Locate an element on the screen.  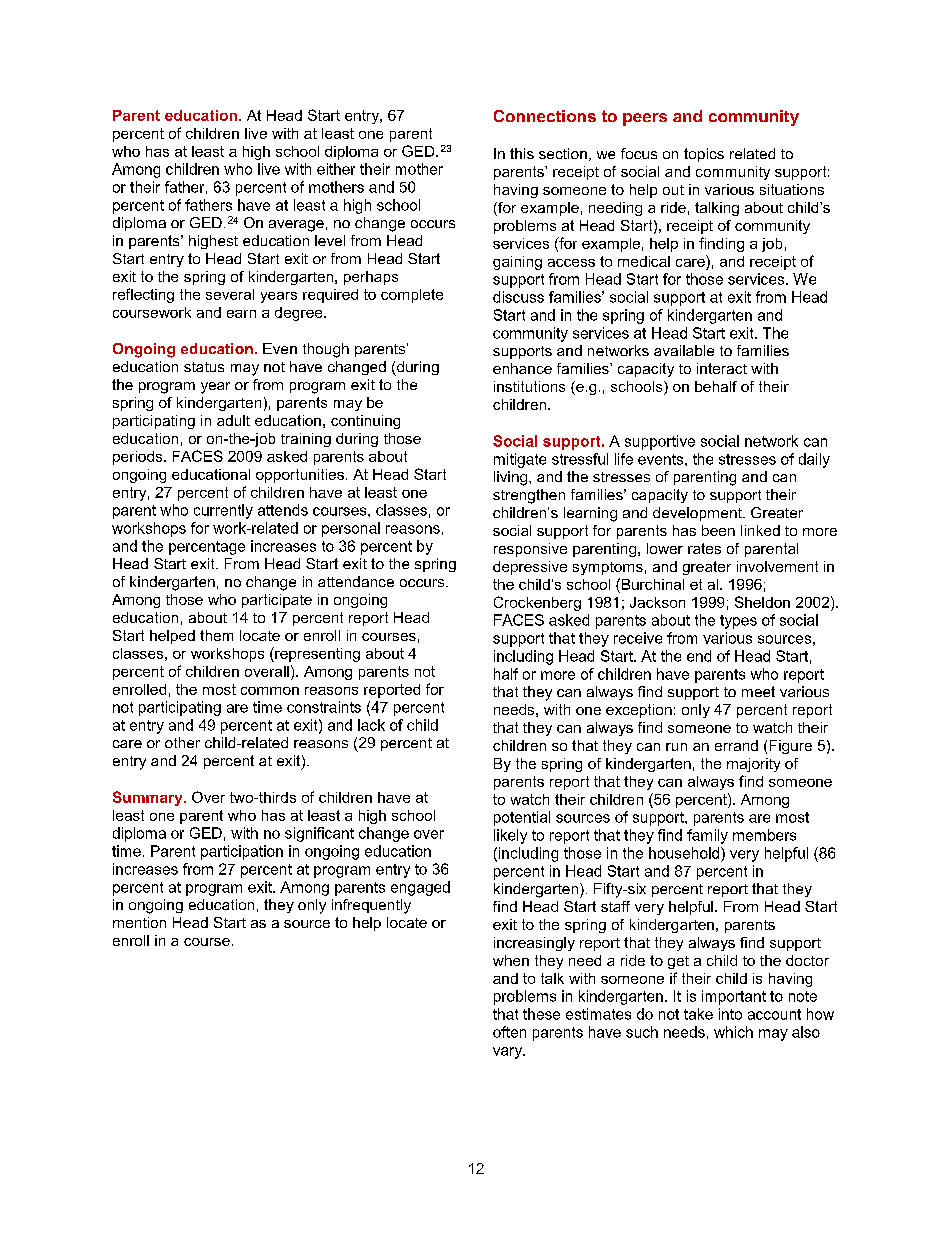
this is located at coordinates (522, 153).
